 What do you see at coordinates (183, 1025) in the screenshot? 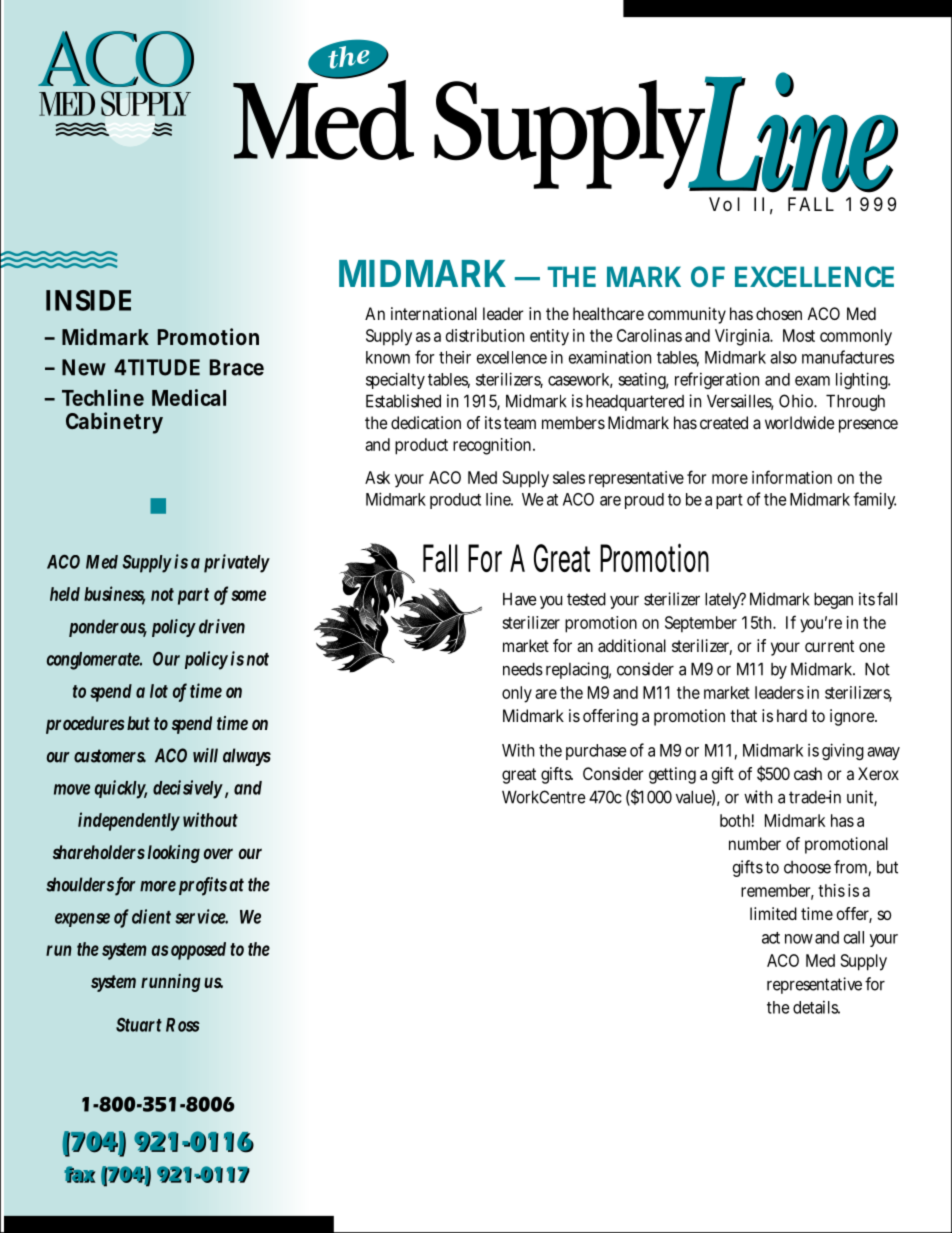
I see `Ross` at bounding box center [183, 1025].
